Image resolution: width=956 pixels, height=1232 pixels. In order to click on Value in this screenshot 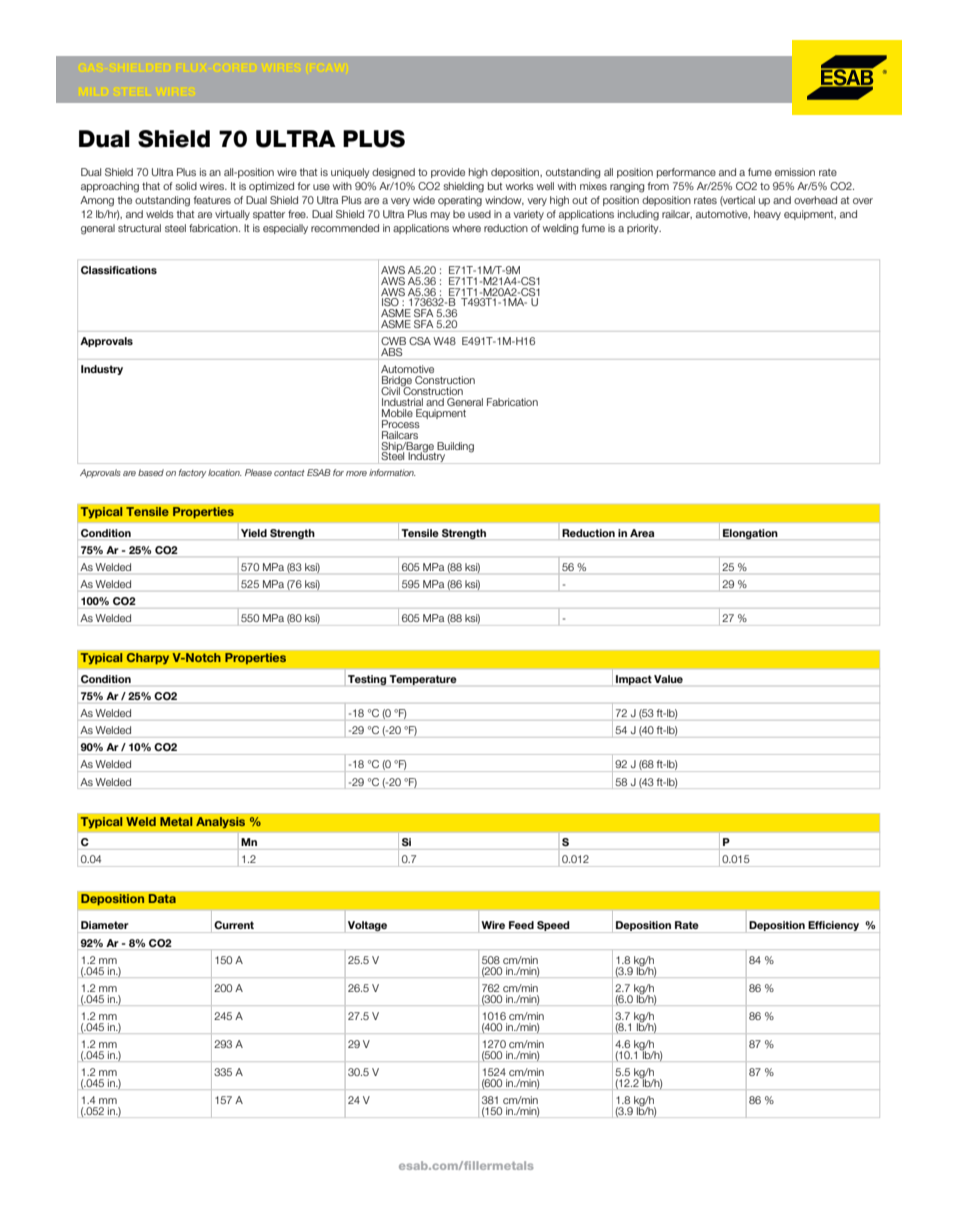, I will do `click(668, 679)`.
